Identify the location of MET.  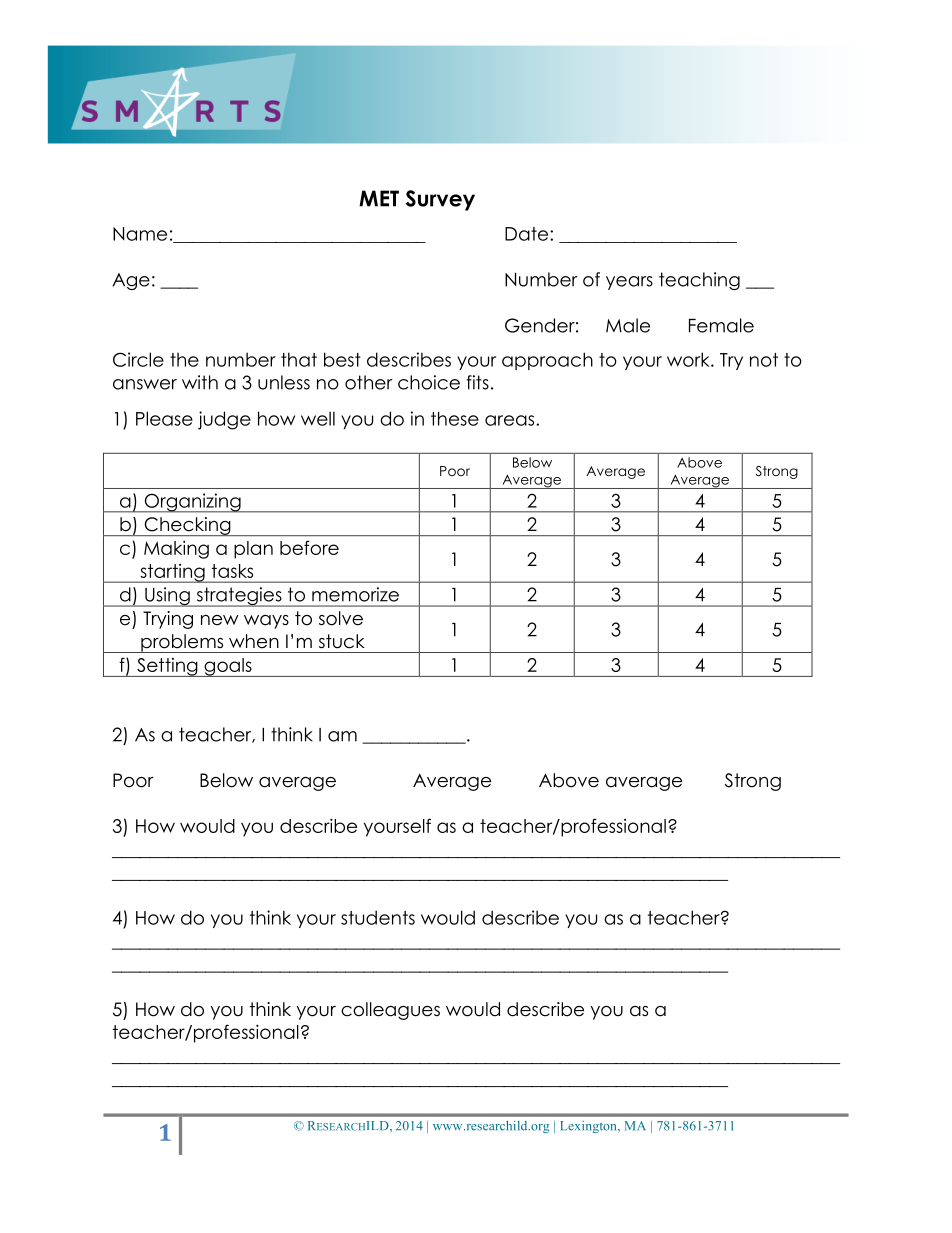
(379, 198).
